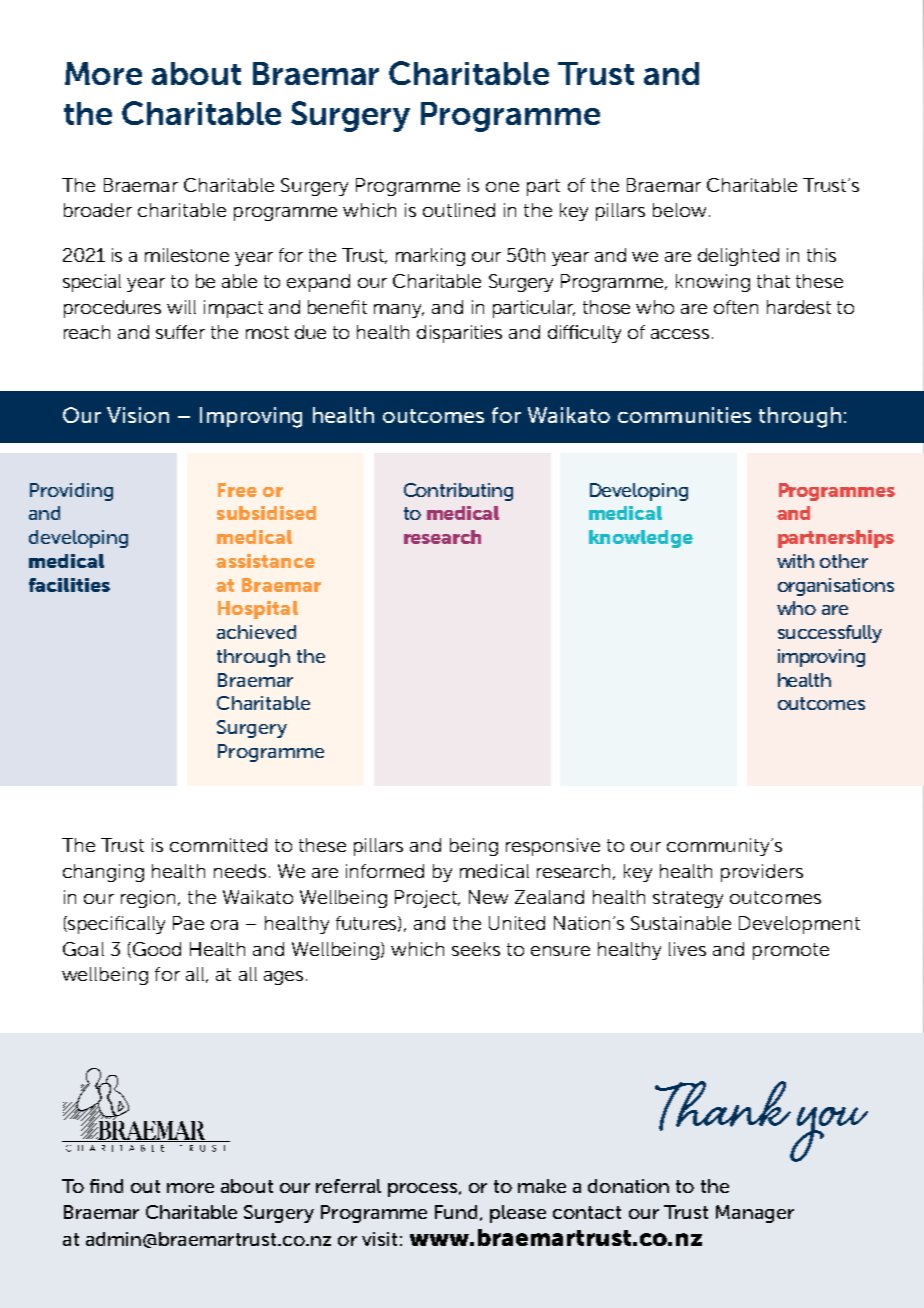 Image resolution: width=924 pixels, height=1308 pixels. I want to click on find, so click(106, 1186).
